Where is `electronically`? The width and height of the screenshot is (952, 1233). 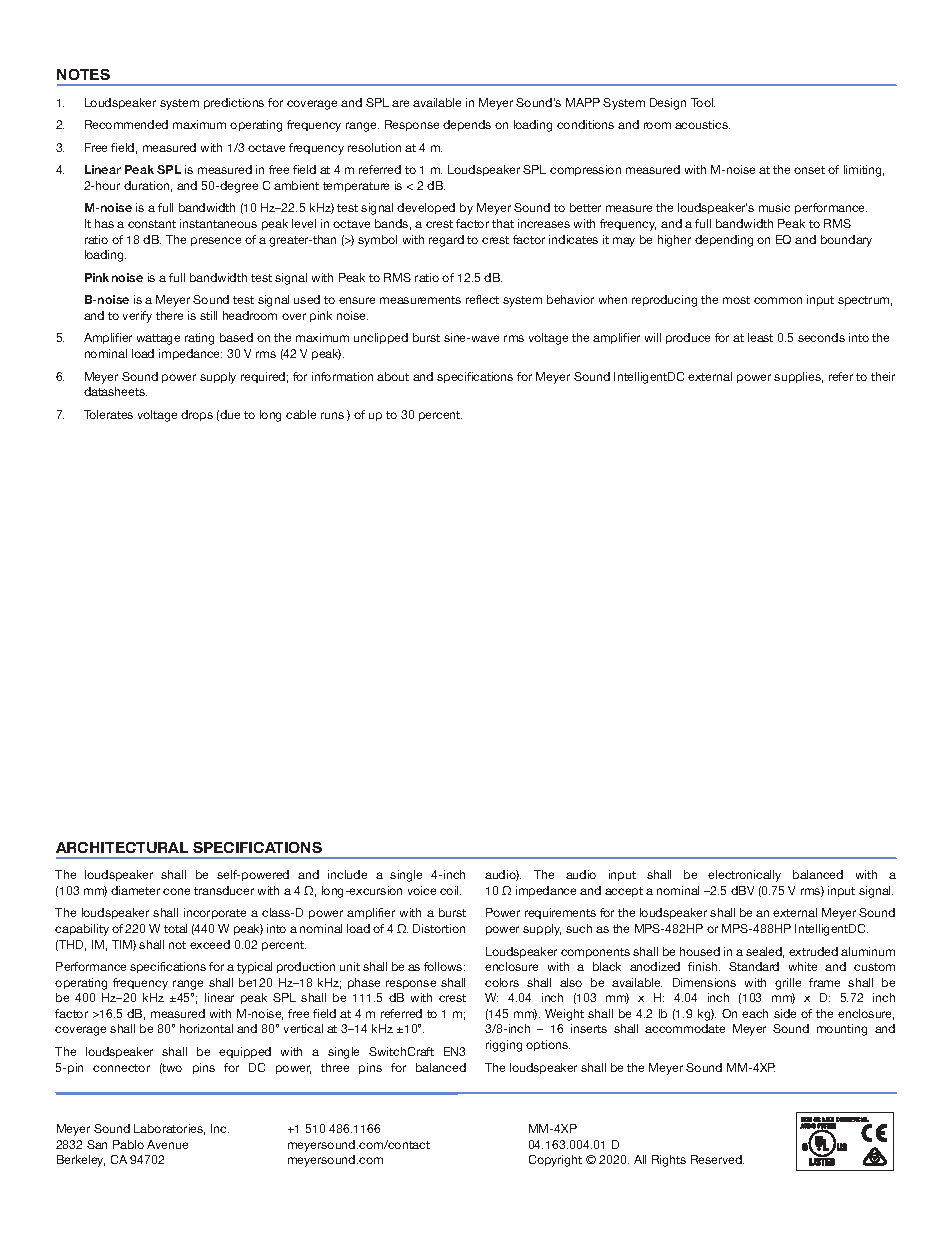
electronically is located at coordinates (744, 876).
